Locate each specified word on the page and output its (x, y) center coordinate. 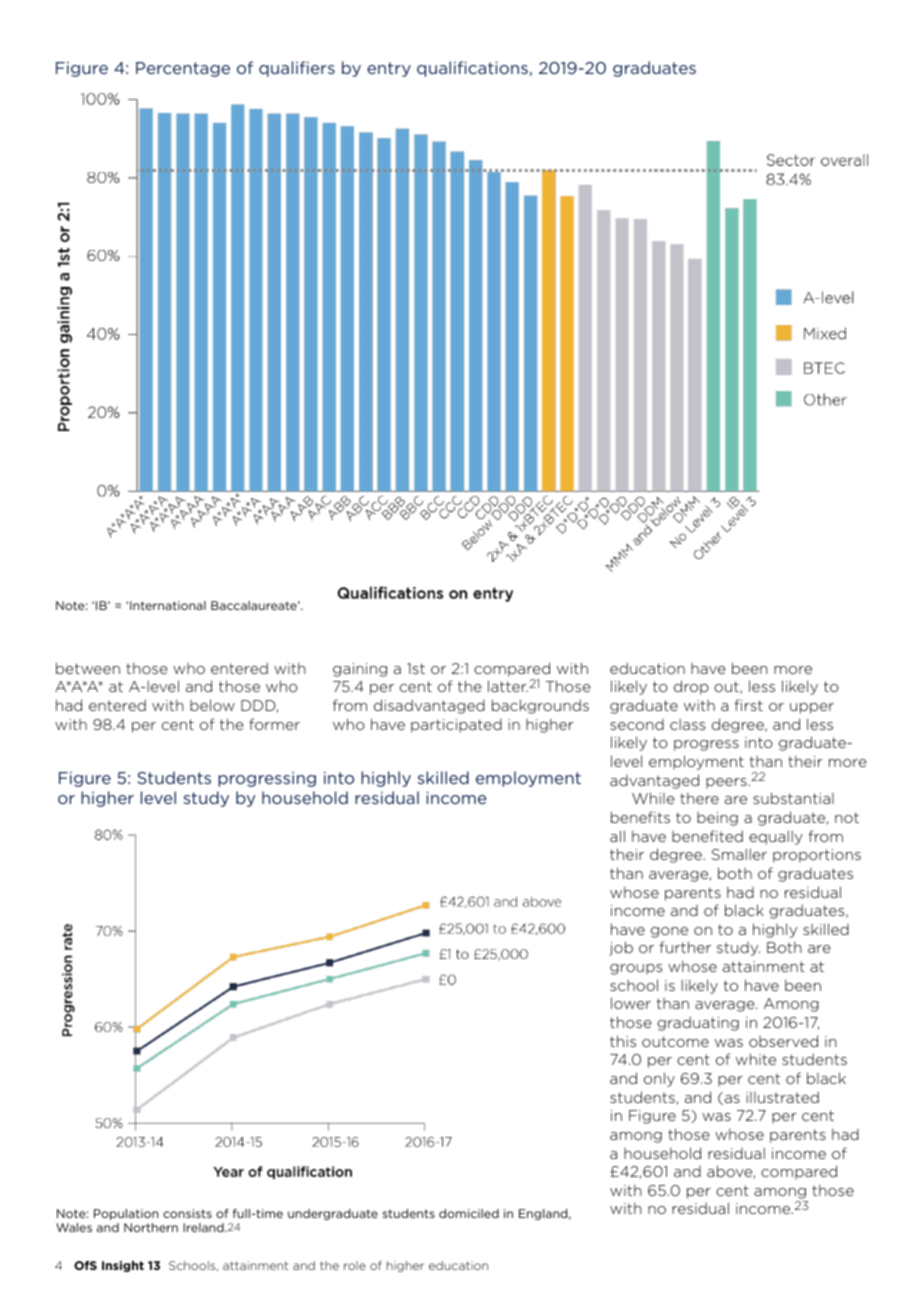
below (212, 705)
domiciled (469, 1213)
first (749, 705)
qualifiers (297, 69)
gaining (360, 670)
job (621, 948)
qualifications (473, 69)
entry (389, 69)
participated (456, 726)
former (274, 724)
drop (691, 687)
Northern (151, 1227)
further (685, 947)
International (168, 605)
